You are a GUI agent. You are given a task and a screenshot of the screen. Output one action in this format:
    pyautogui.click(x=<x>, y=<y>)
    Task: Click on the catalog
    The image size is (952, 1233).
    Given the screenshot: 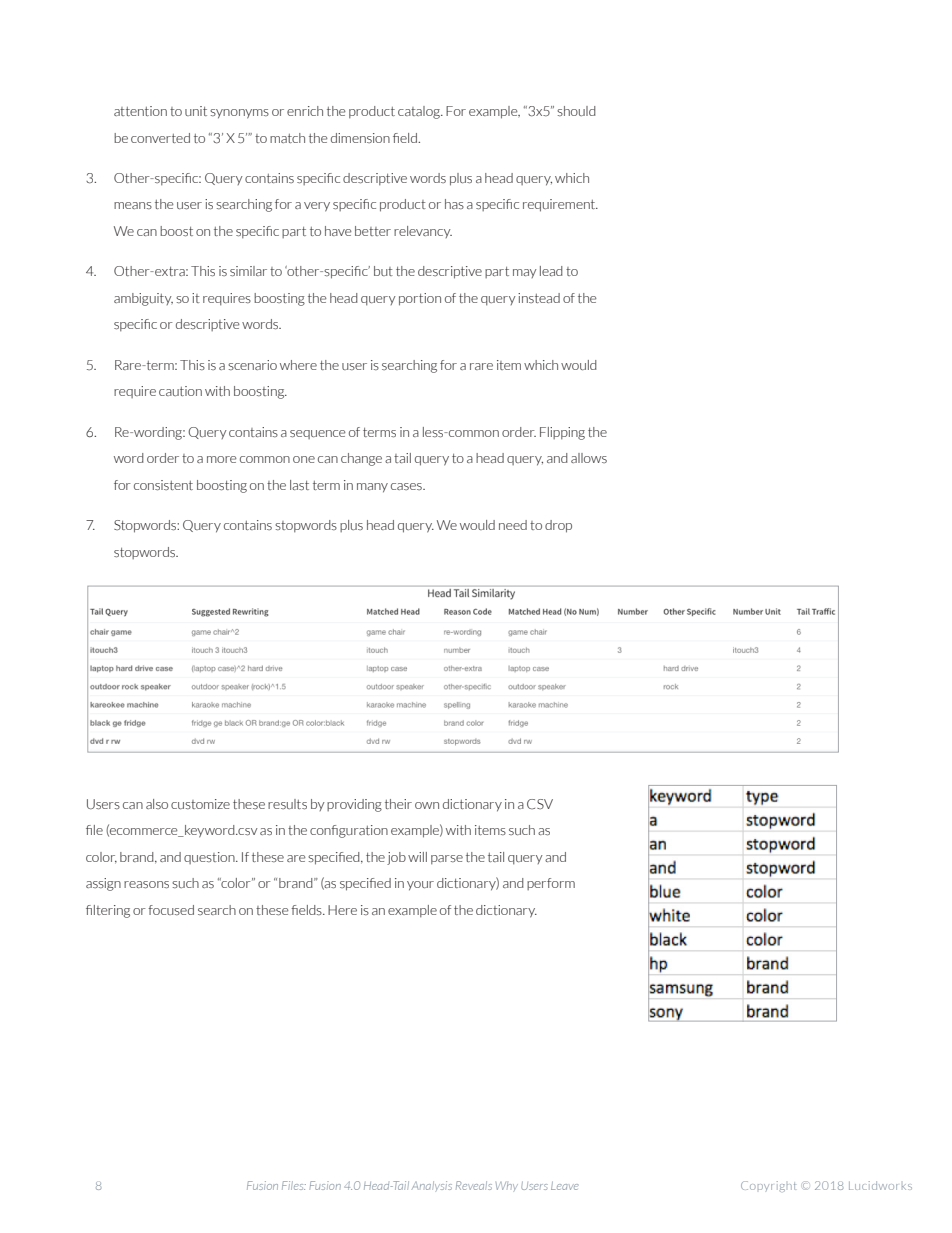 What is the action you would take?
    pyautogui.click(x=420, y=112)
